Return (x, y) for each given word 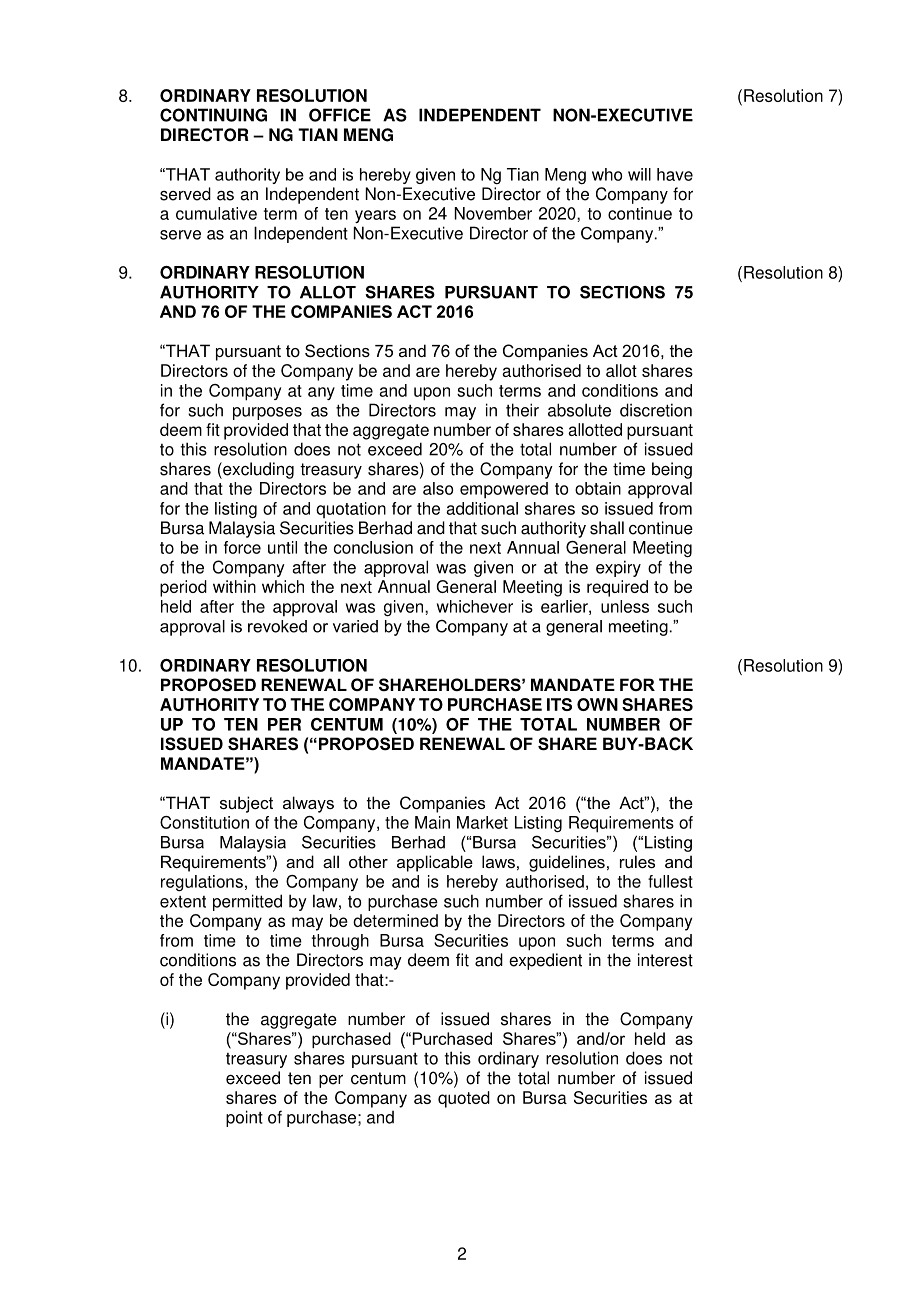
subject (246, 804)
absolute (579, 410)
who (607, 174)
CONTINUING (213, 115)
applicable (435, 863)
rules (637, 861)
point (244, 1118)
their (522, 410)
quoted (464, 1099)
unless (625, 606)
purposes (267, 413)
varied (355, 626)
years (375, 216)
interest (665, 960)
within (234, 586)
